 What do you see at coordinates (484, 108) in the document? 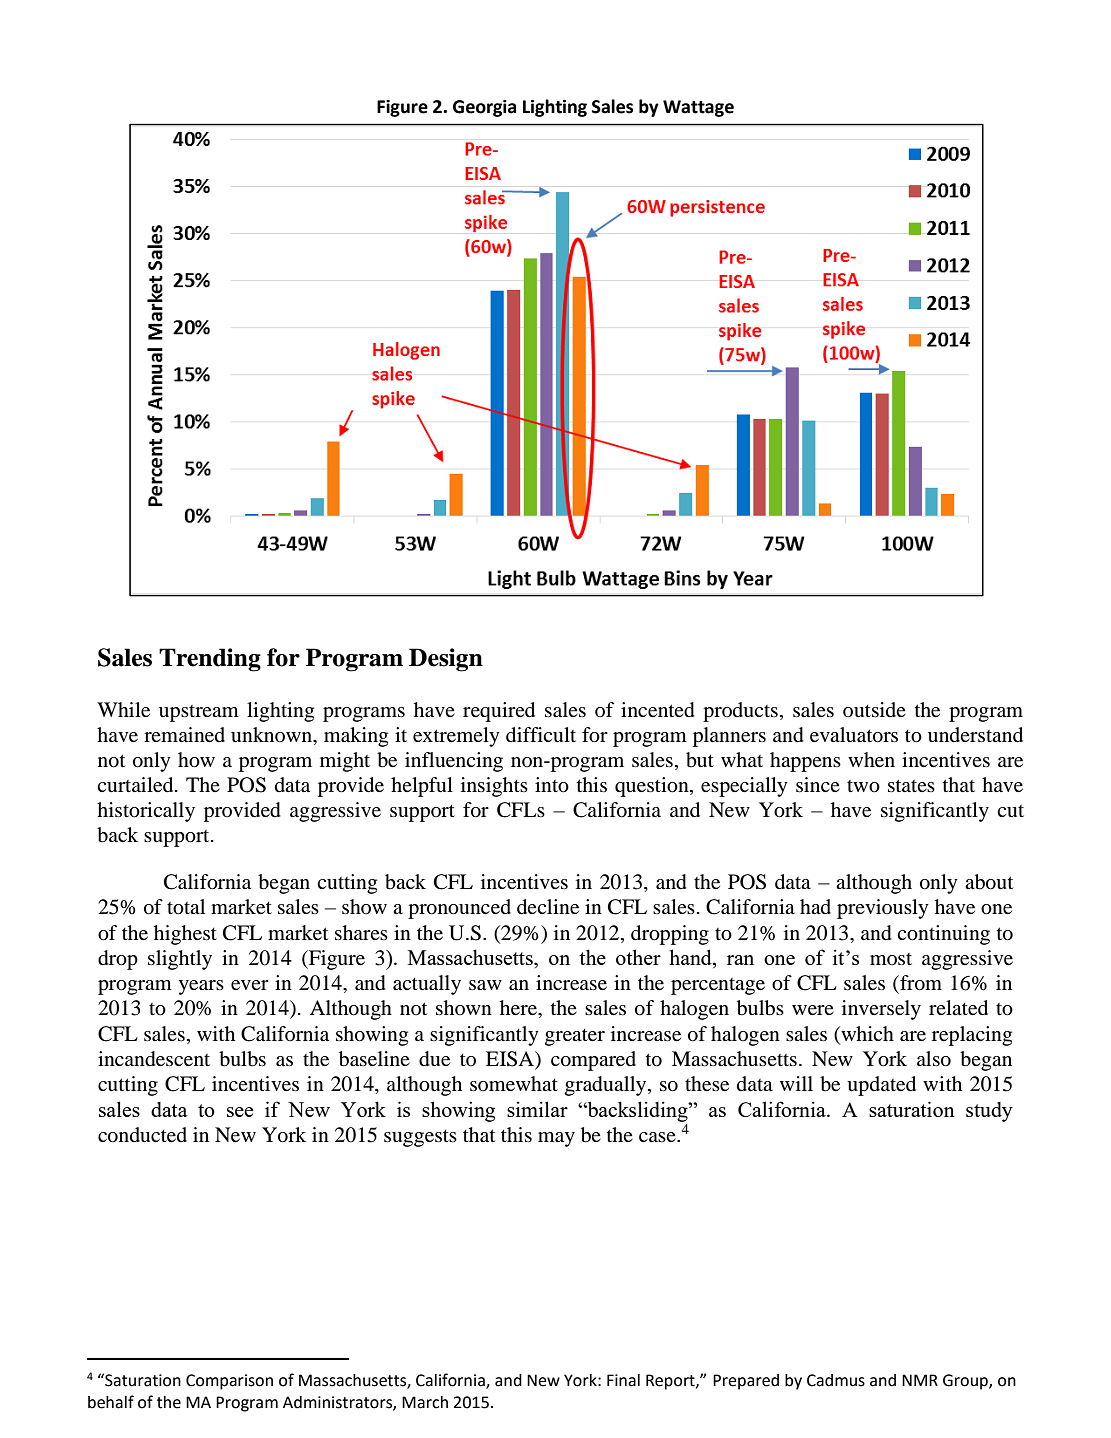
I see `Georgia` at bounding box center [484, 108].
